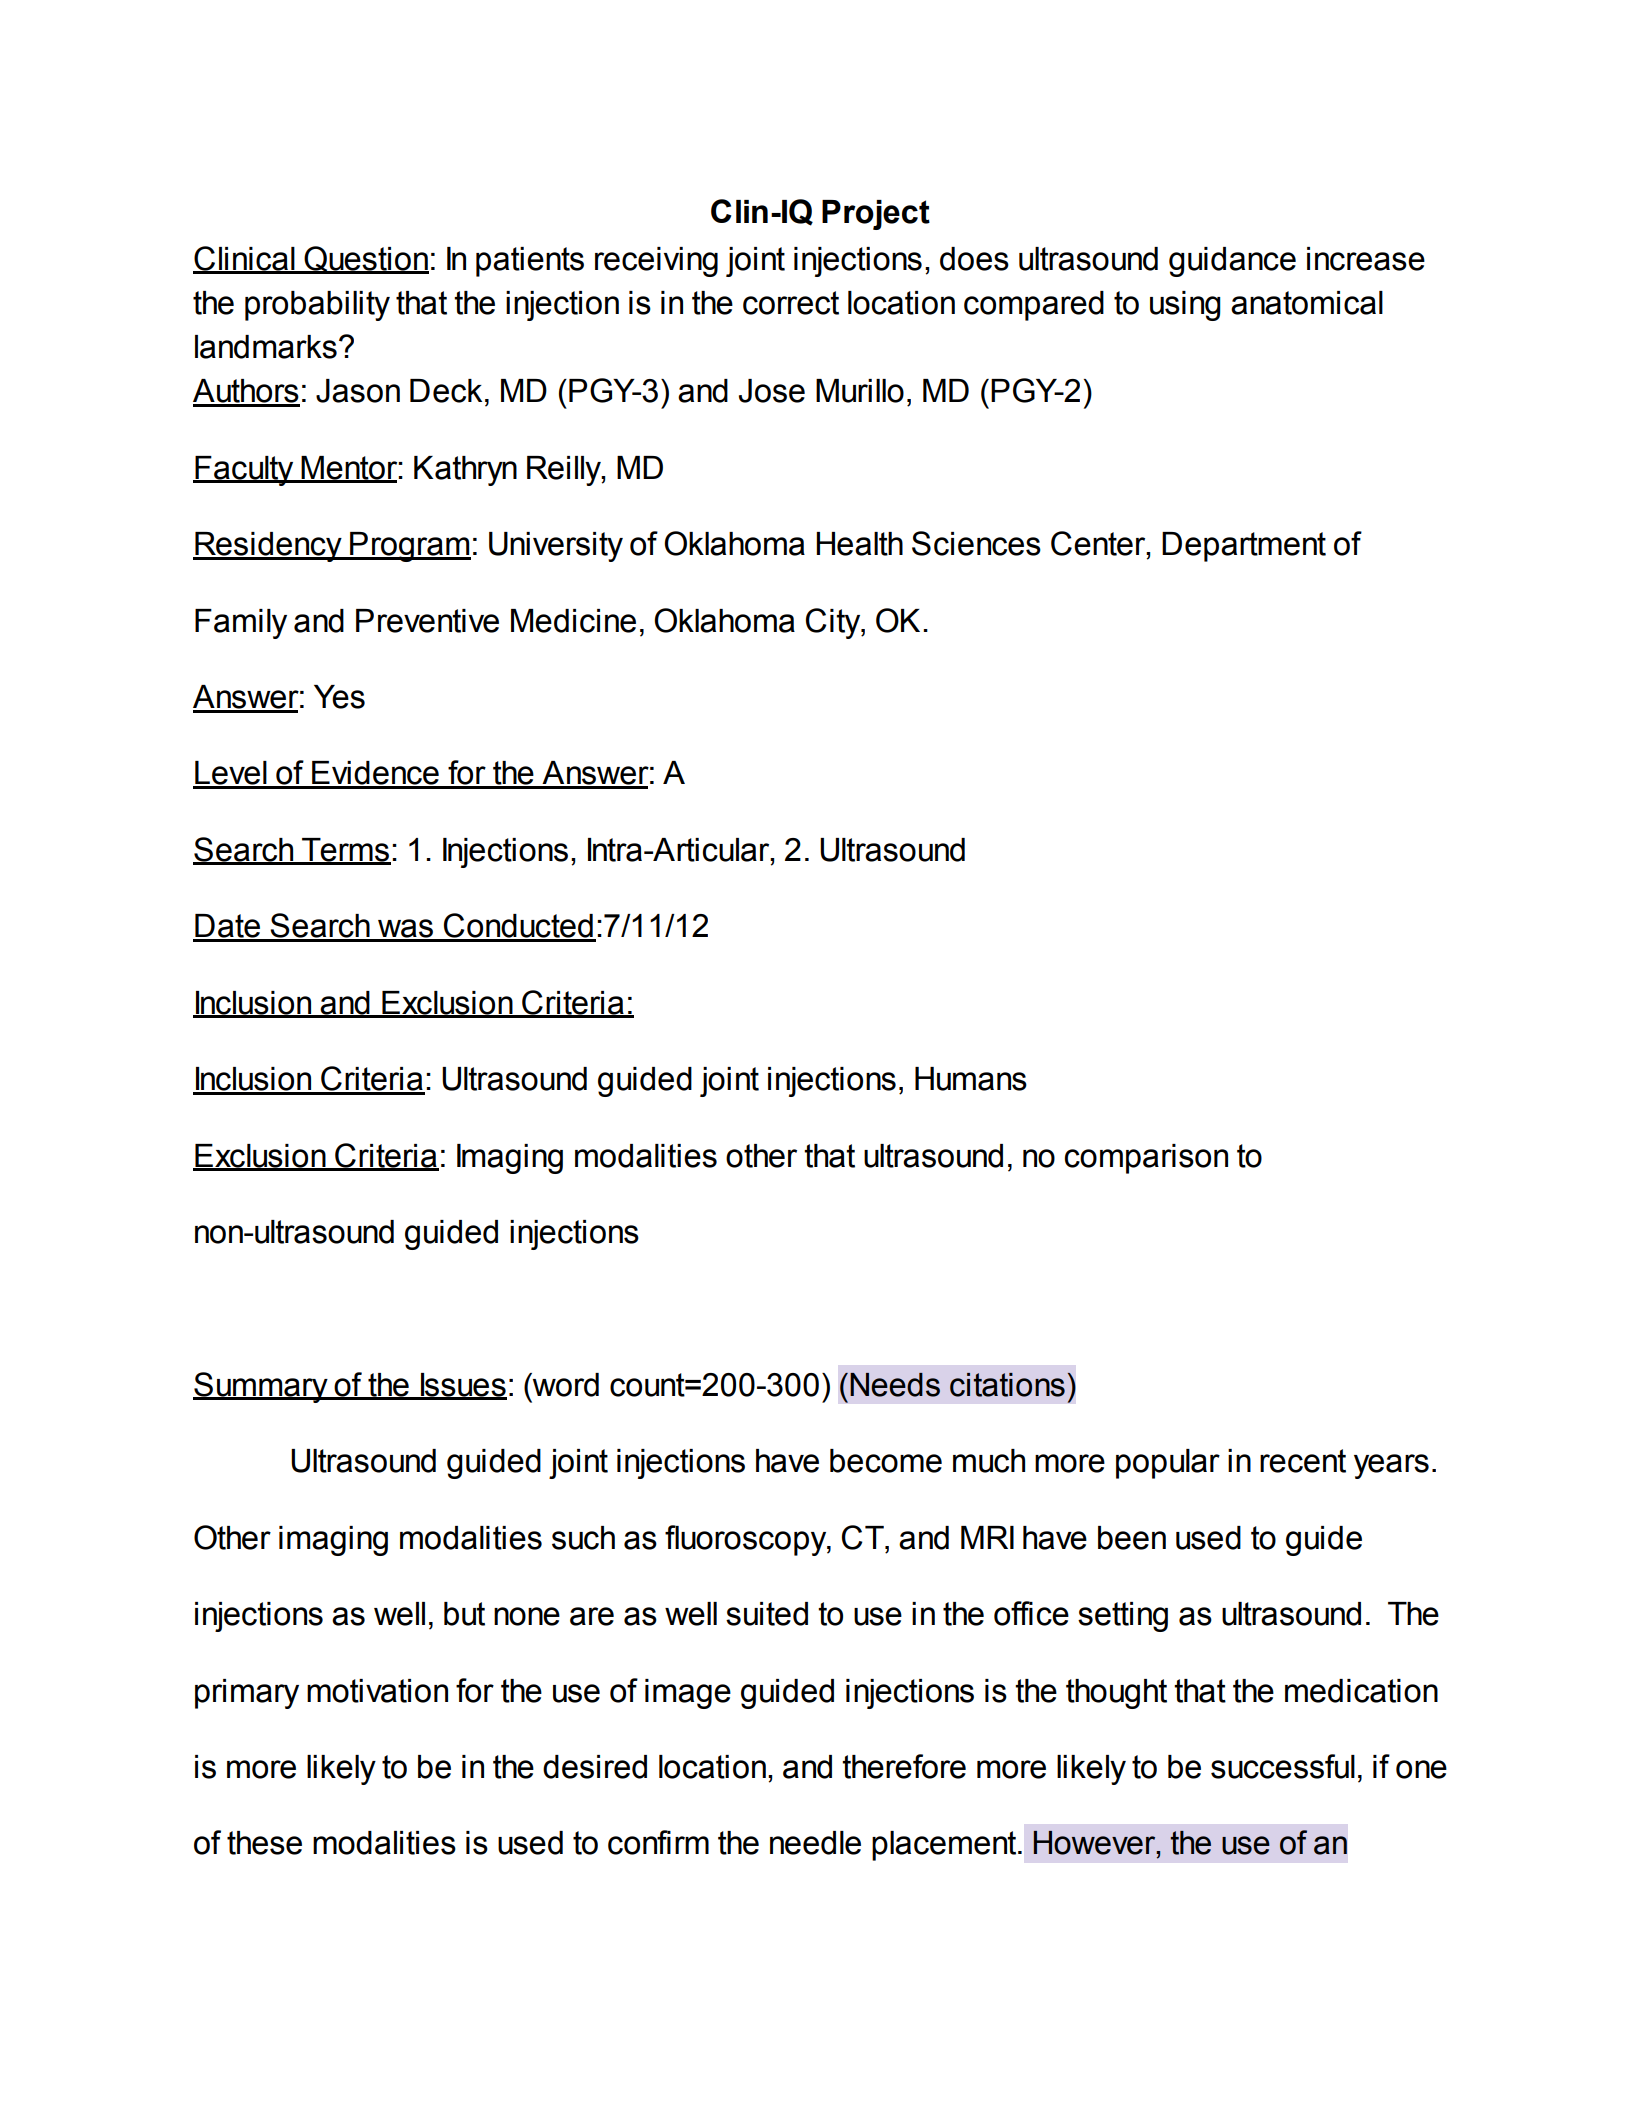  I want to click on Summary, so click(261, 1387).
